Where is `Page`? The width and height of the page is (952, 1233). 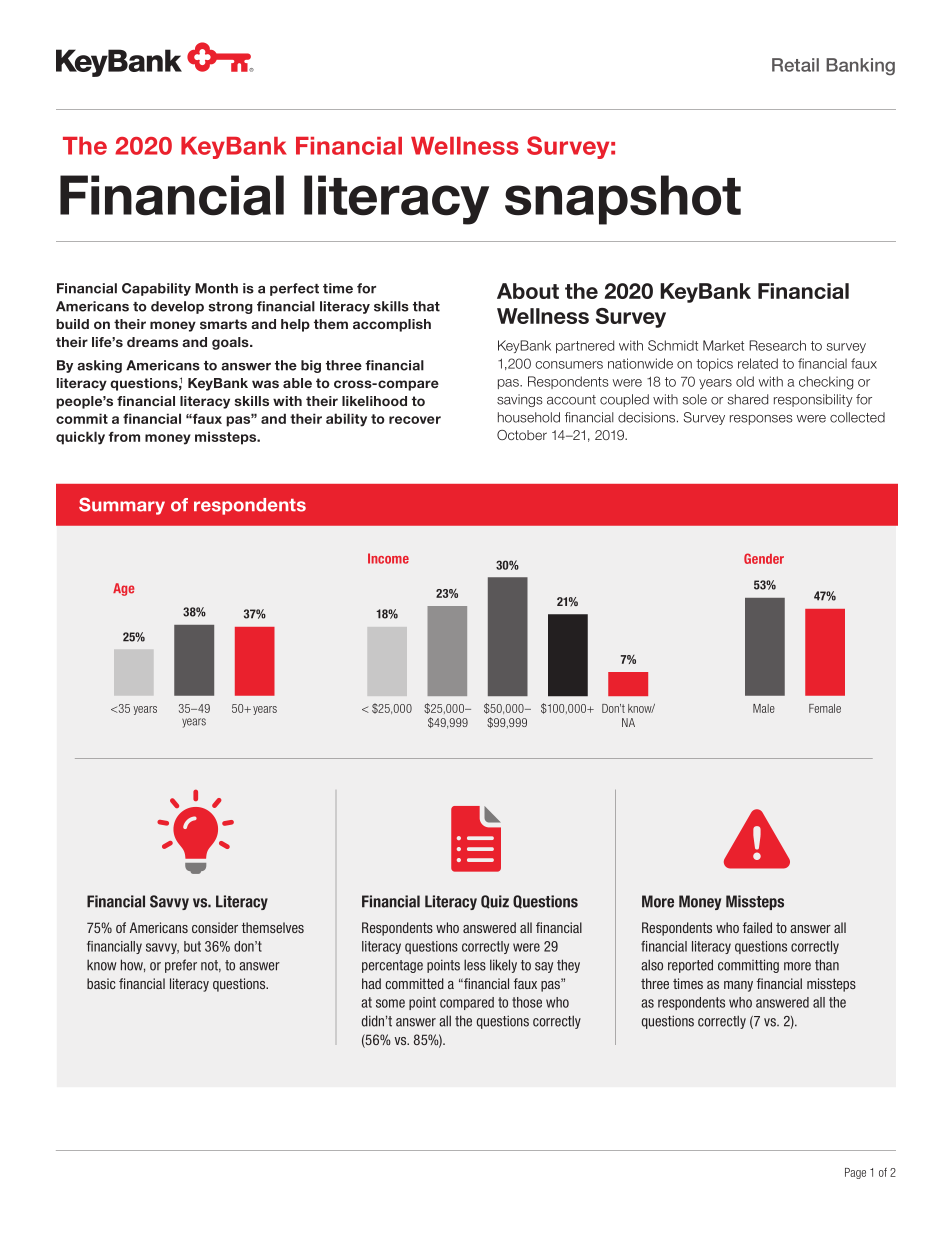 Page is located at coordinates (855, 1173).
